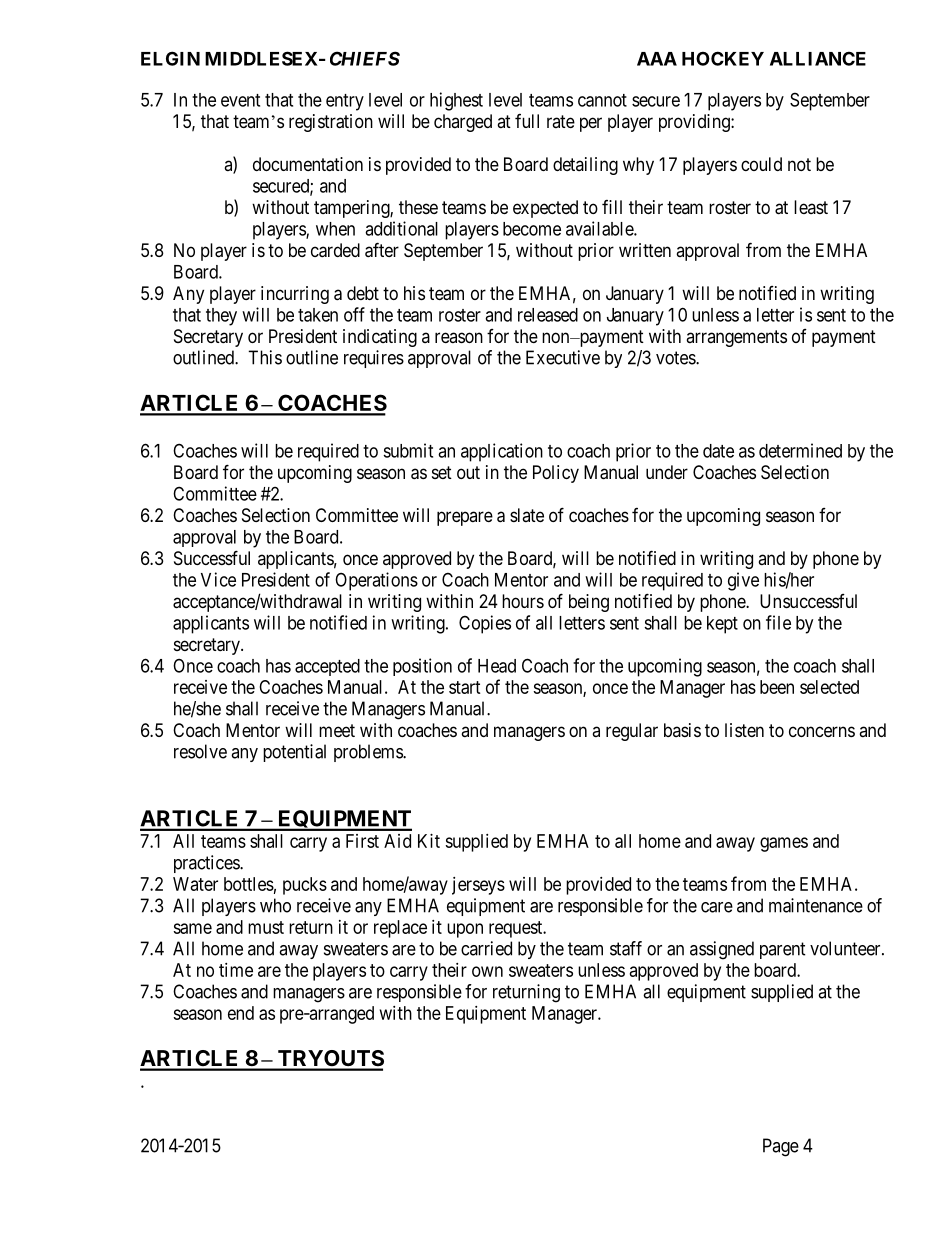  Describe the element at coordinates (781, 1147) in the screenshot. I see `Page` at that location.
